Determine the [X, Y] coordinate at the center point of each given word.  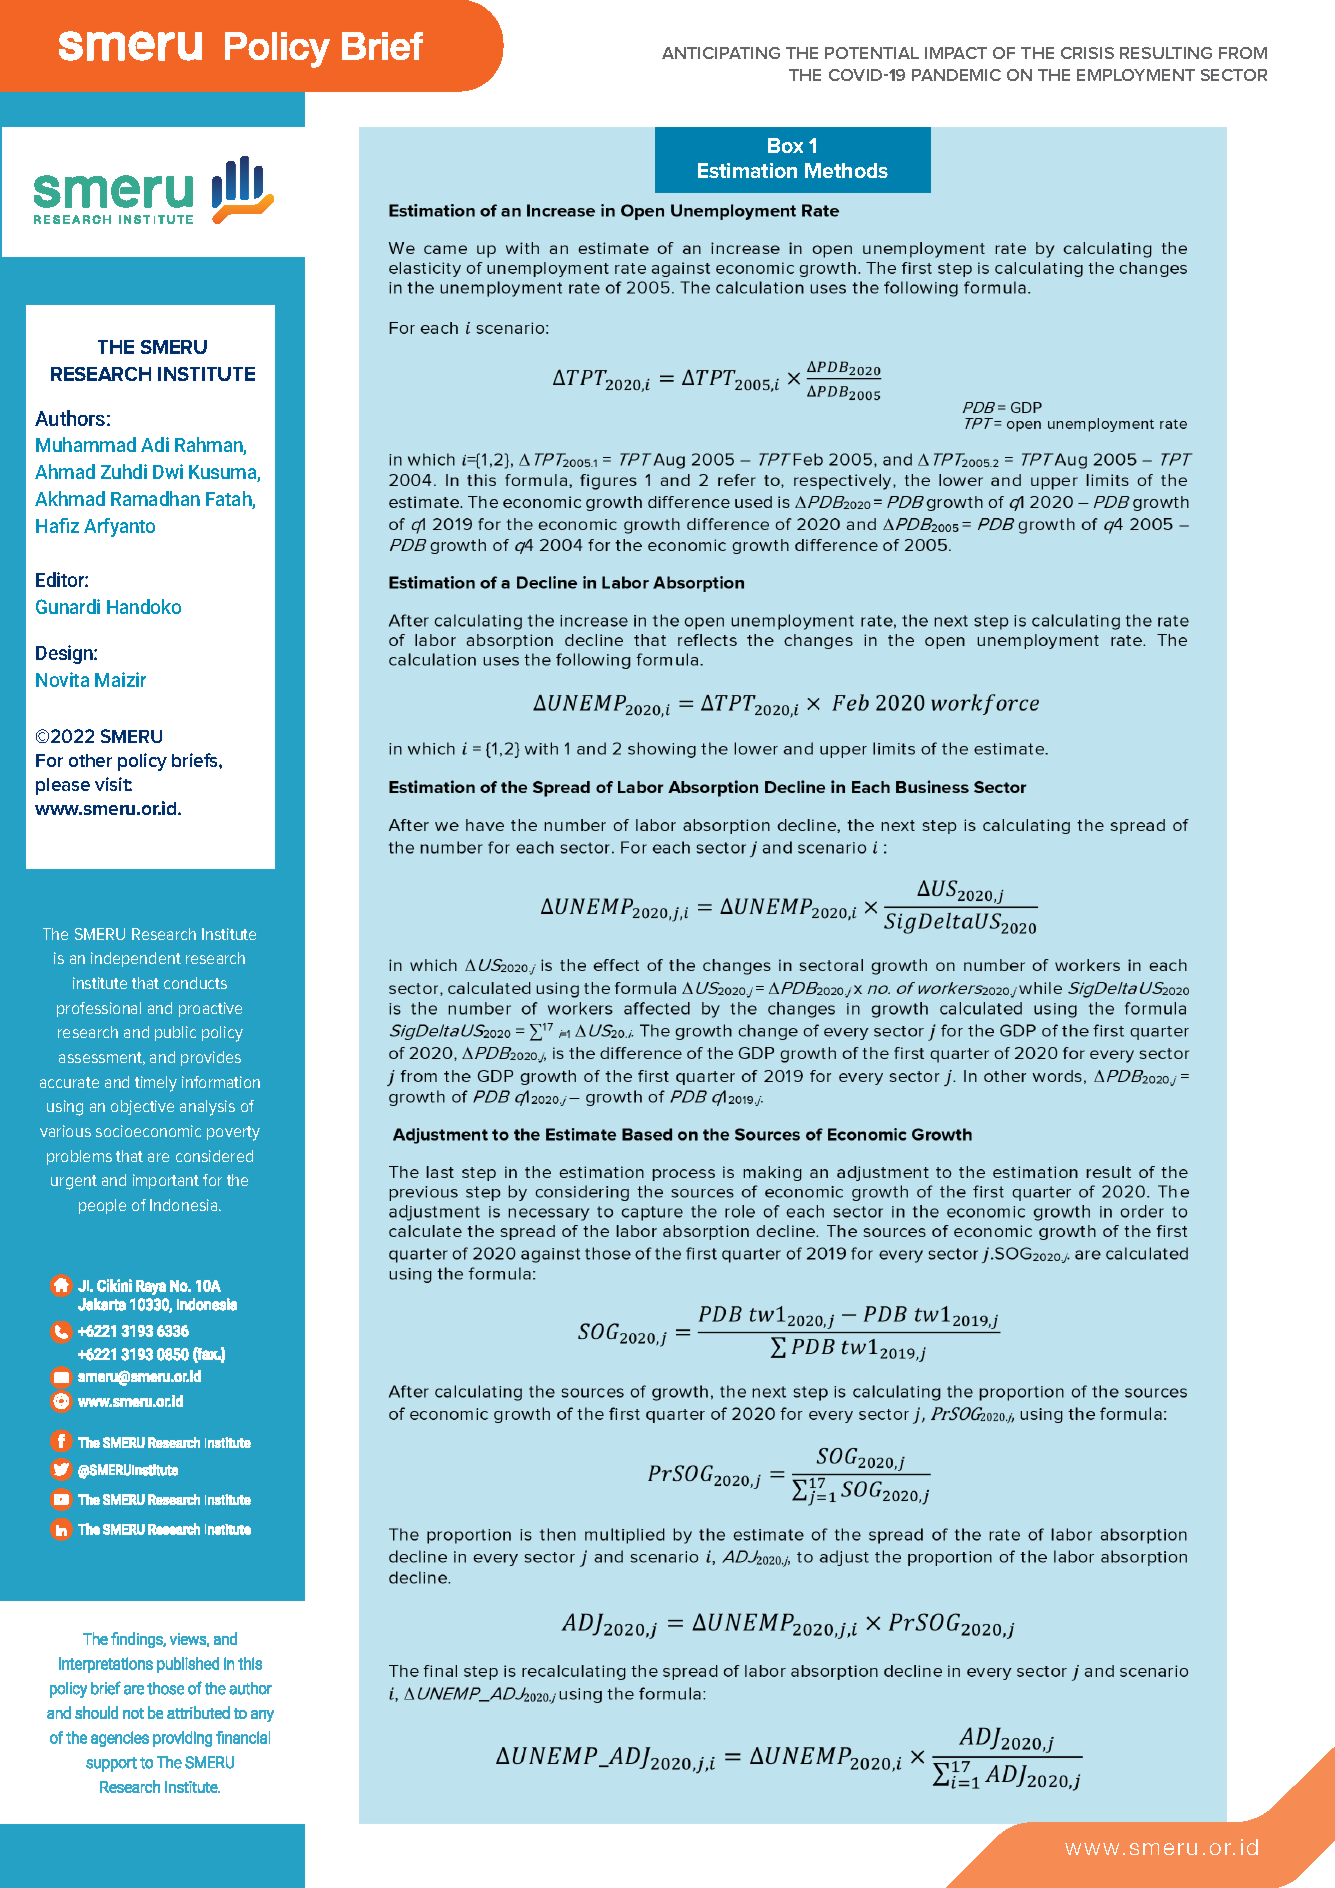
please [63, 786]
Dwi [168, 471]
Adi [155, 444]
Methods [846, 170]
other [90, 760]
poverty [233, 1133]
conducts [195, 983]
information [221, 1082]
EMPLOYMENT [1136, 75]
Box [785, 145]
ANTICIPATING [721, 53]
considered [214, 1156]
